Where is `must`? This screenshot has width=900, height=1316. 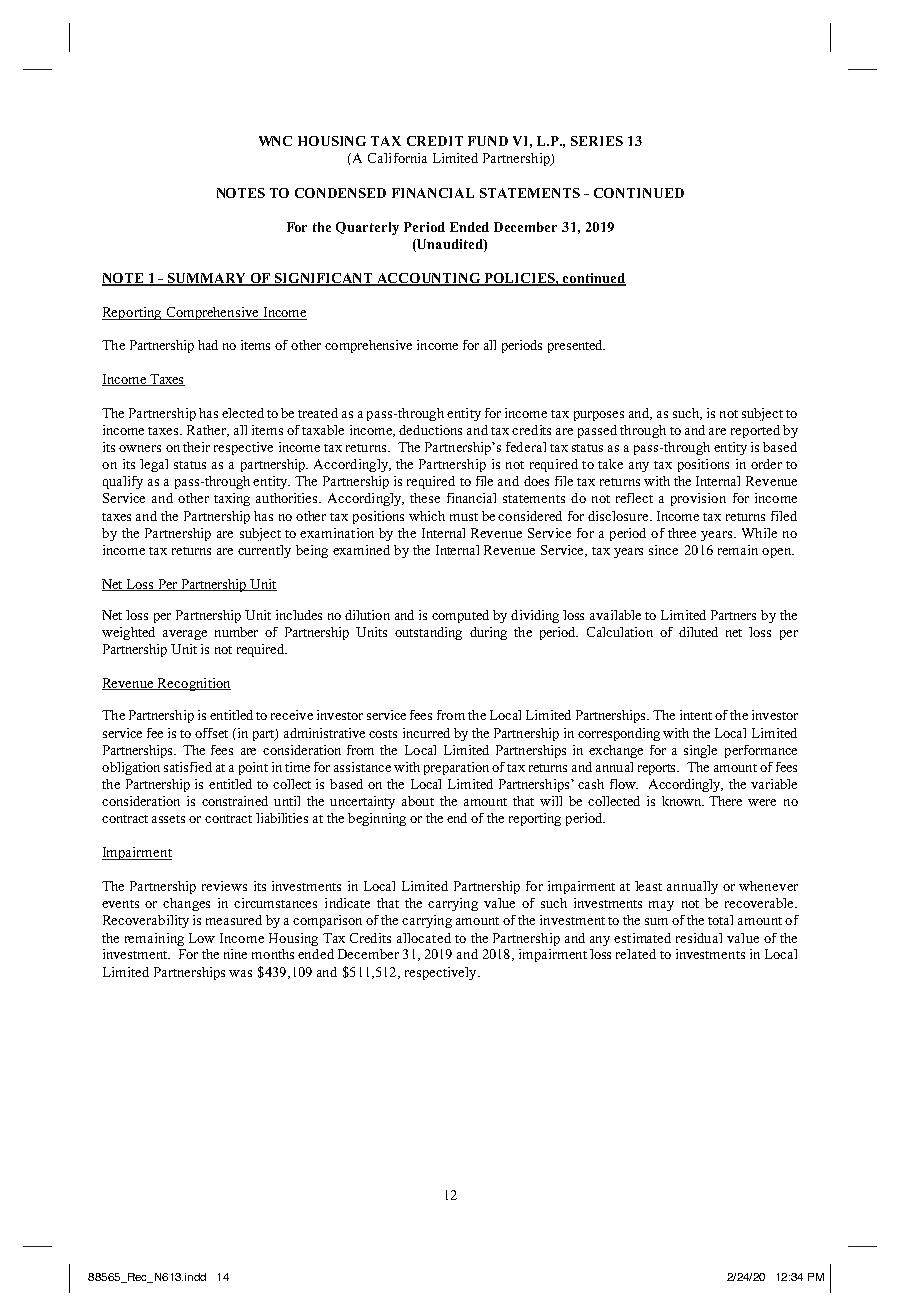 must is located at coordinates (464, 517).
